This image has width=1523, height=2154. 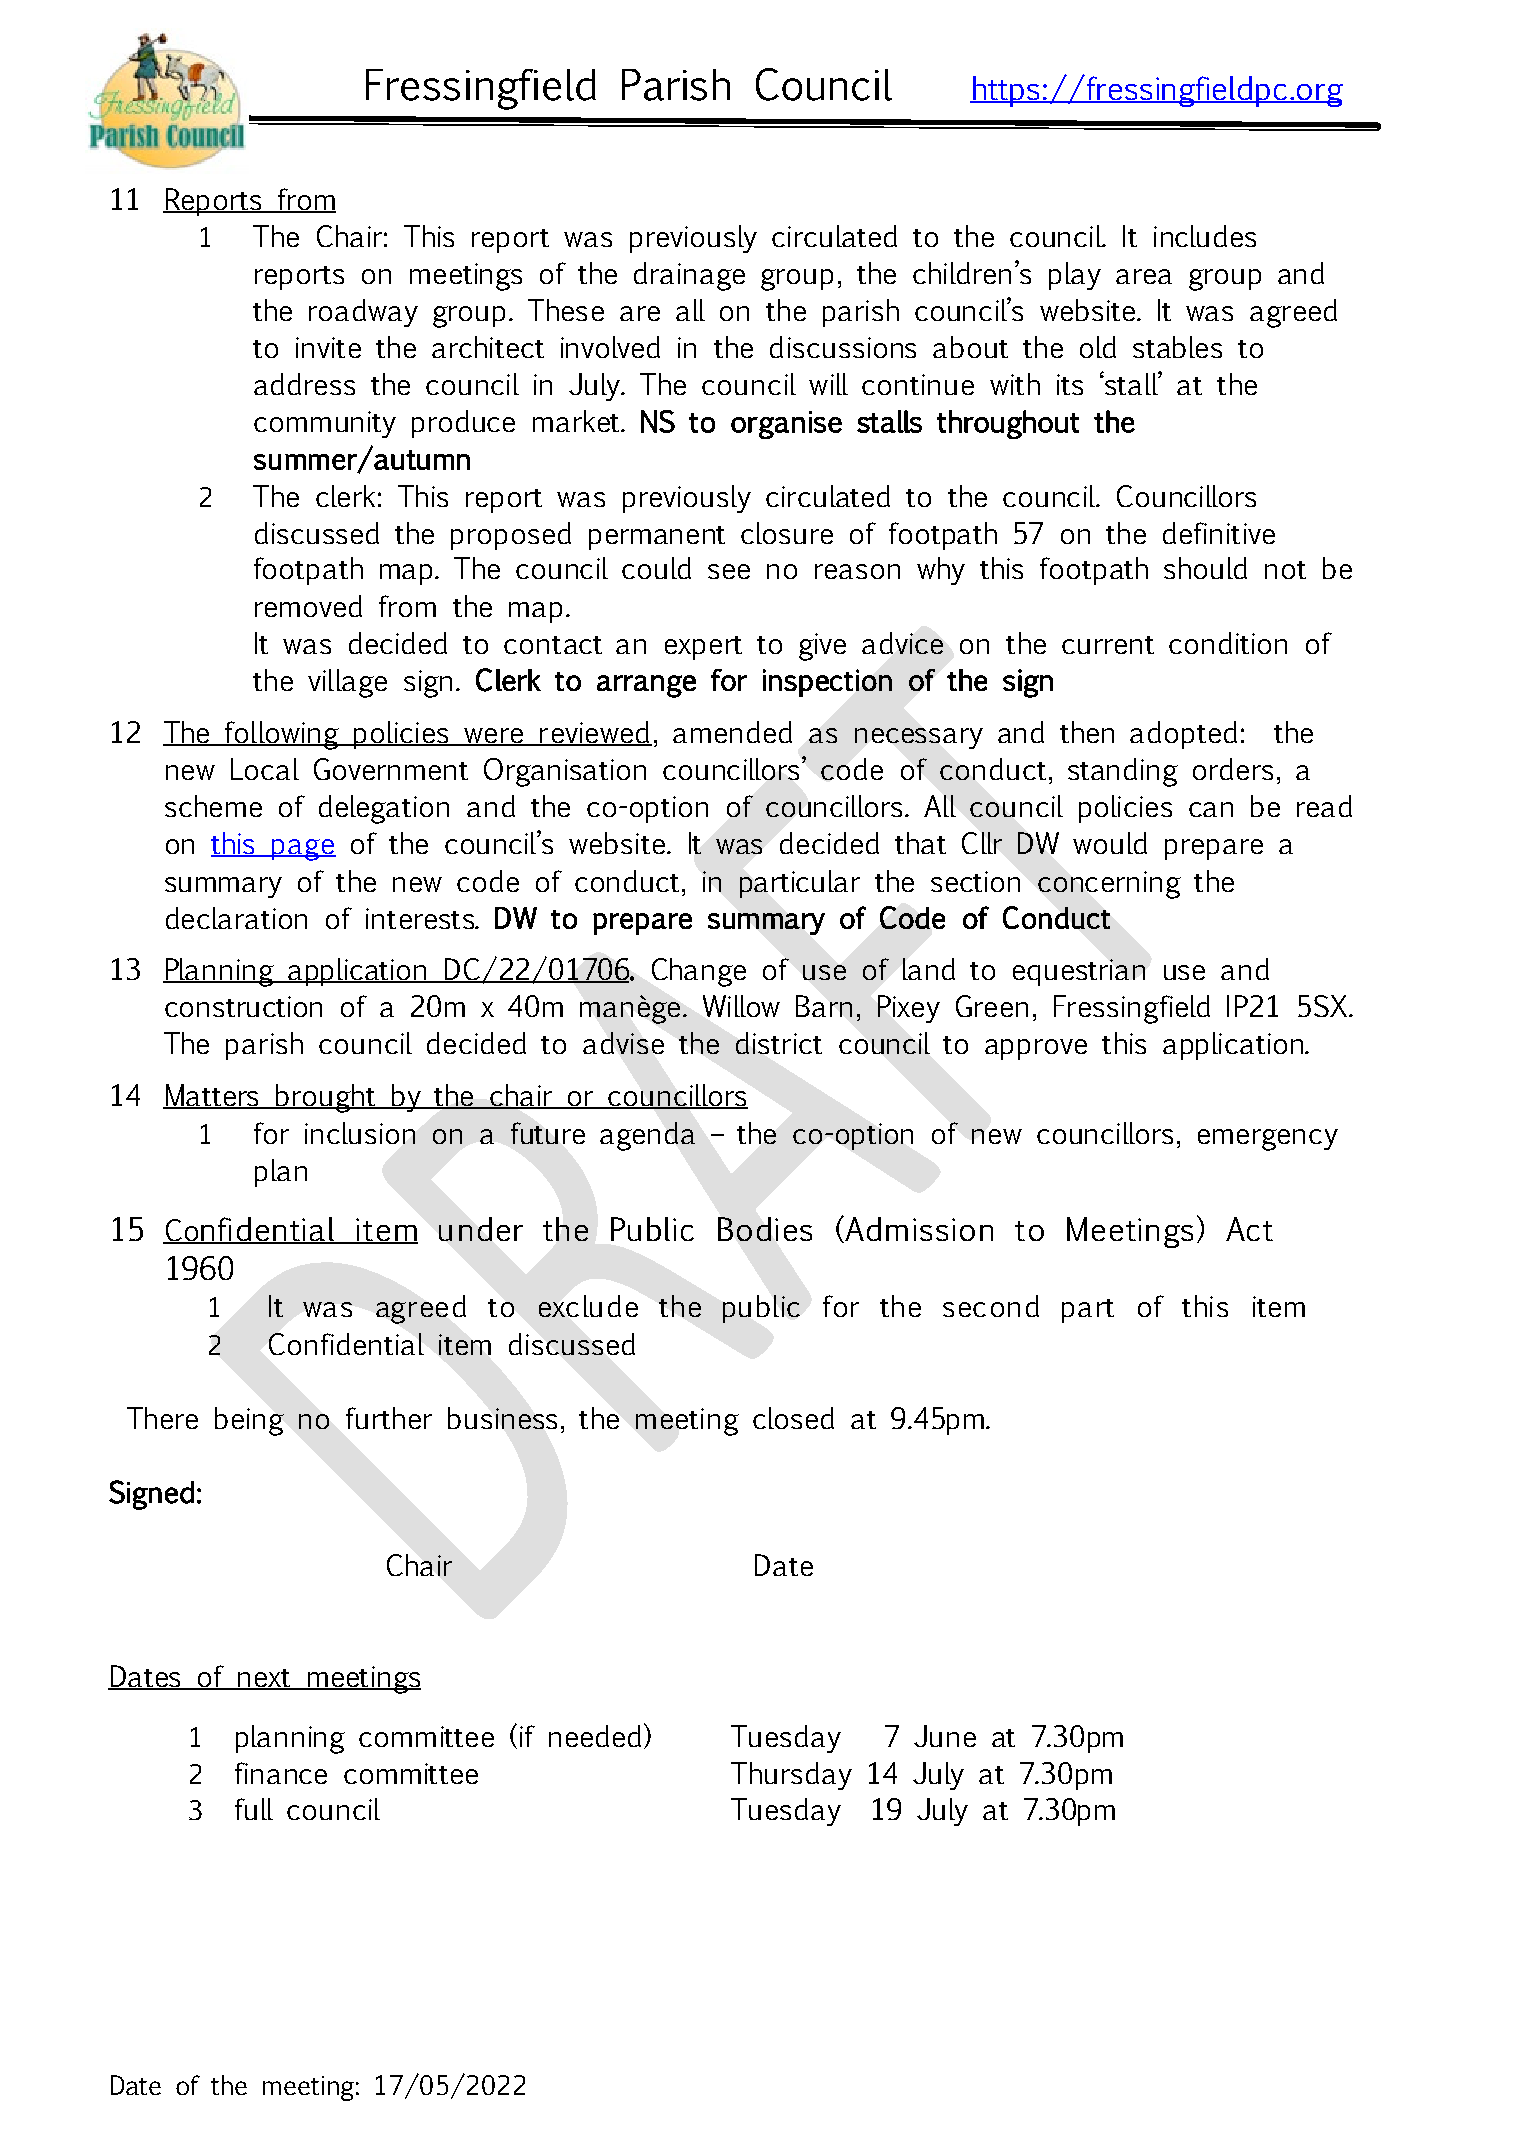 I want to click on finance, so click(x=281, y=1773).
